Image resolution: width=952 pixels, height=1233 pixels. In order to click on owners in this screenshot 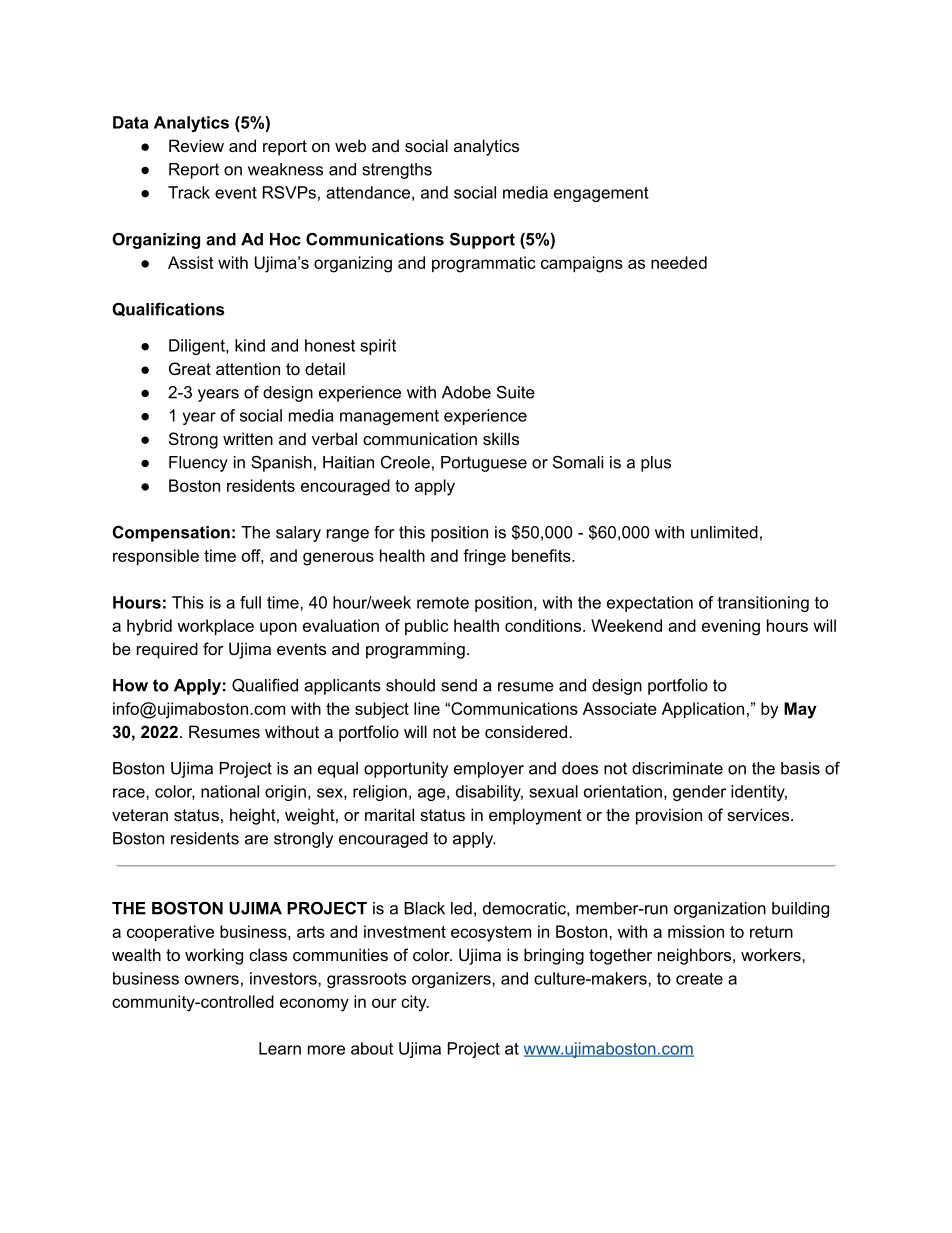, I will do `click(212, 980)`.
